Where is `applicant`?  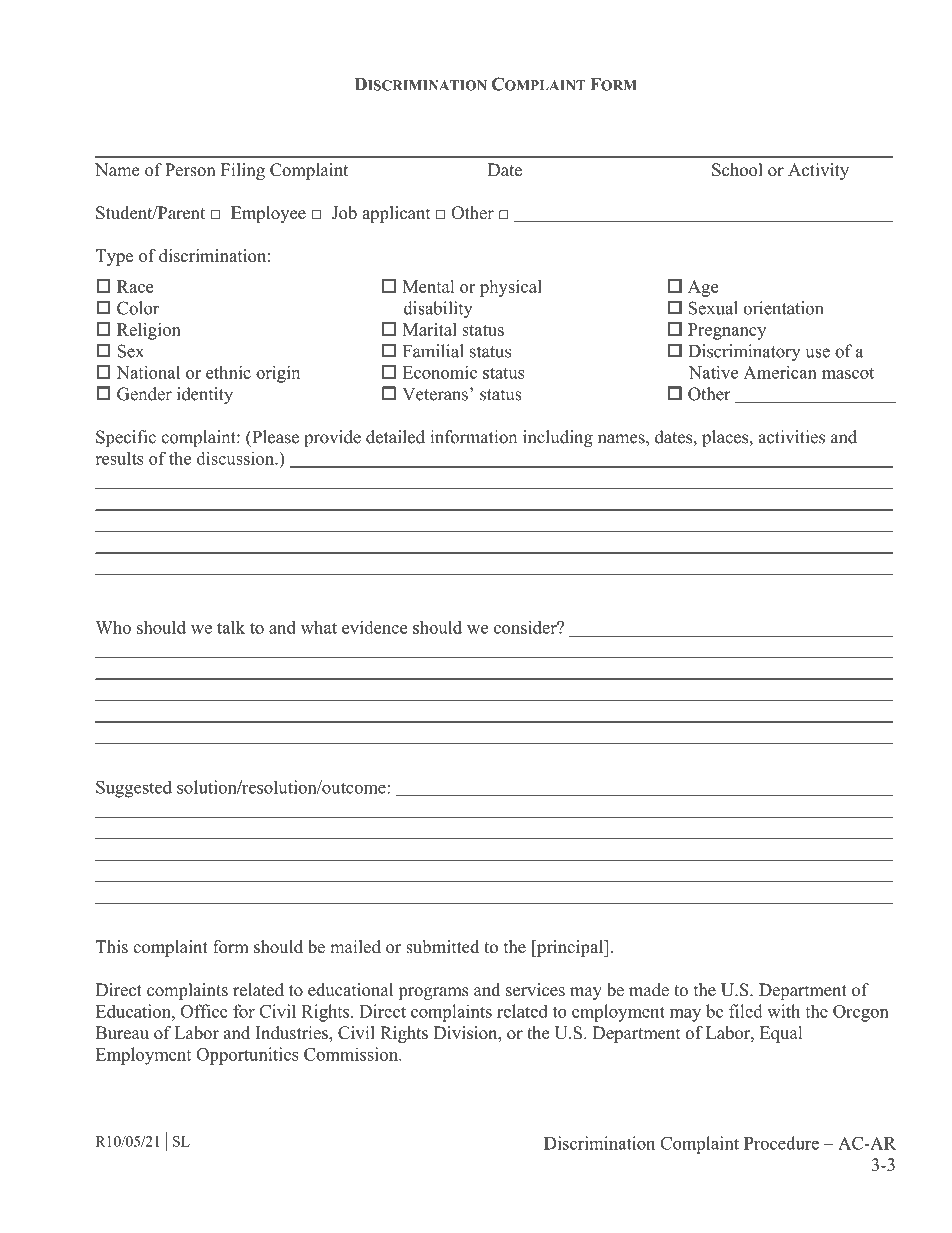
applicant is located at coordinates (396, 214).
